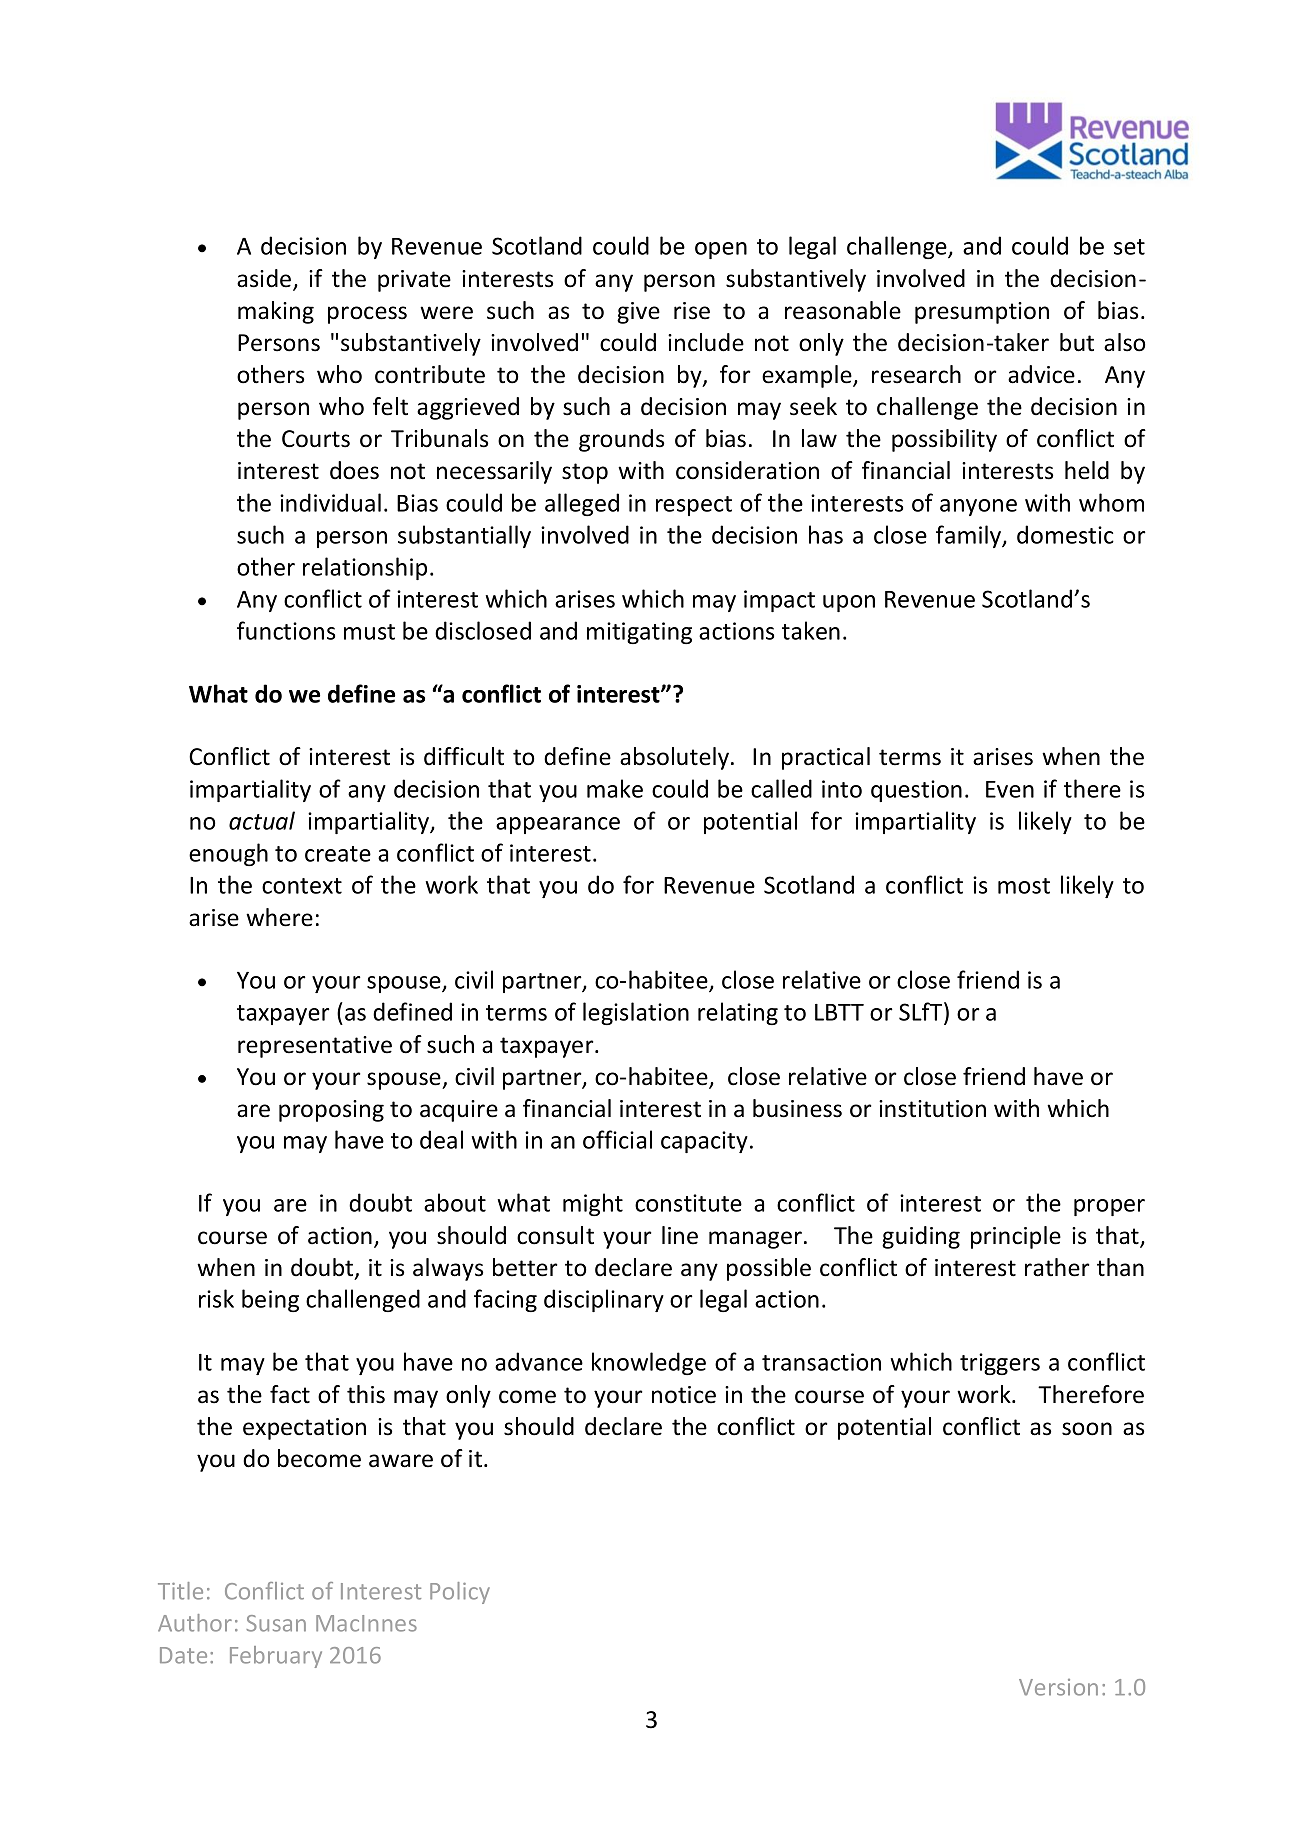  I want to click on question, so click(916, 791).
